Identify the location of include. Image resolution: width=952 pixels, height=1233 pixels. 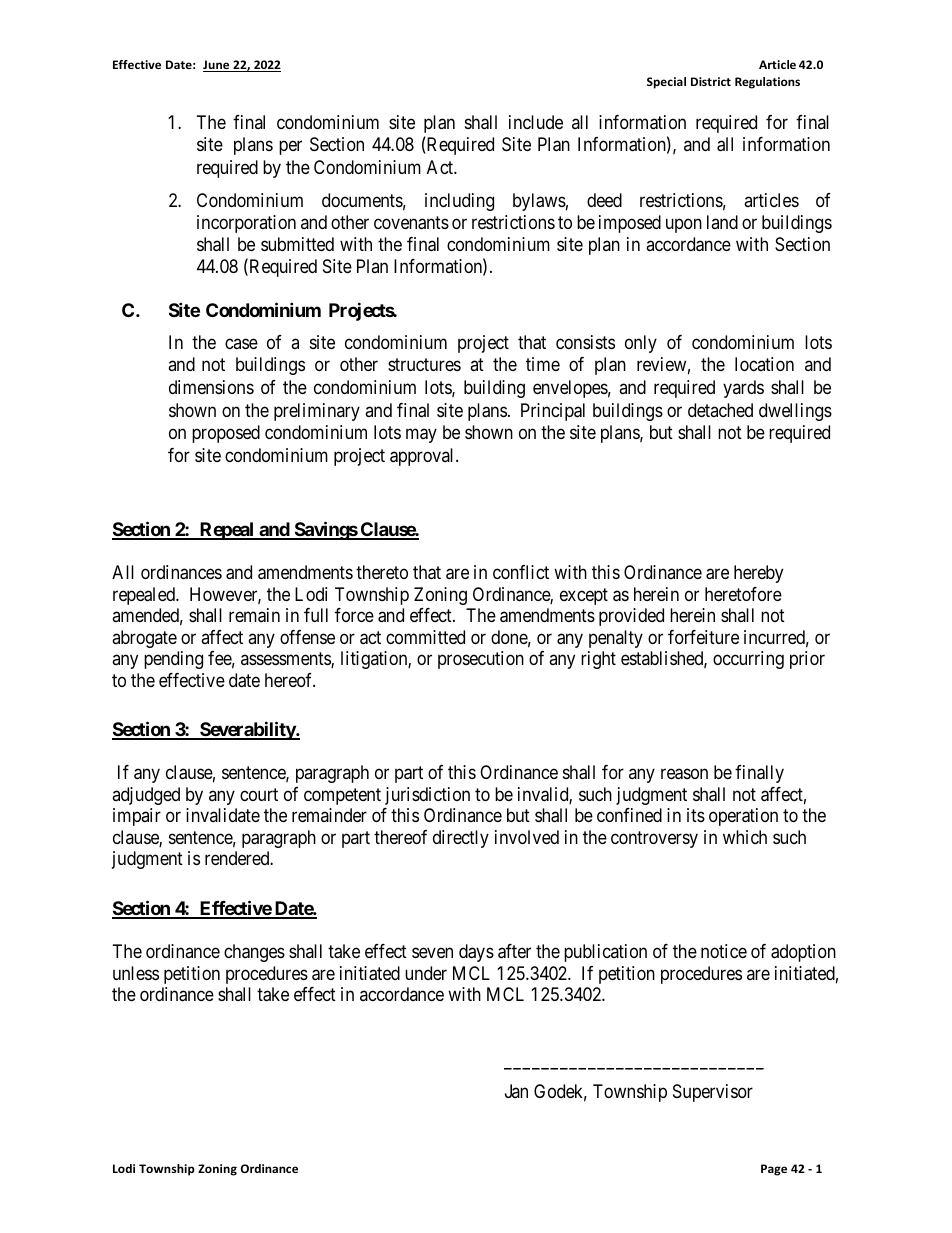
(536, 122).
